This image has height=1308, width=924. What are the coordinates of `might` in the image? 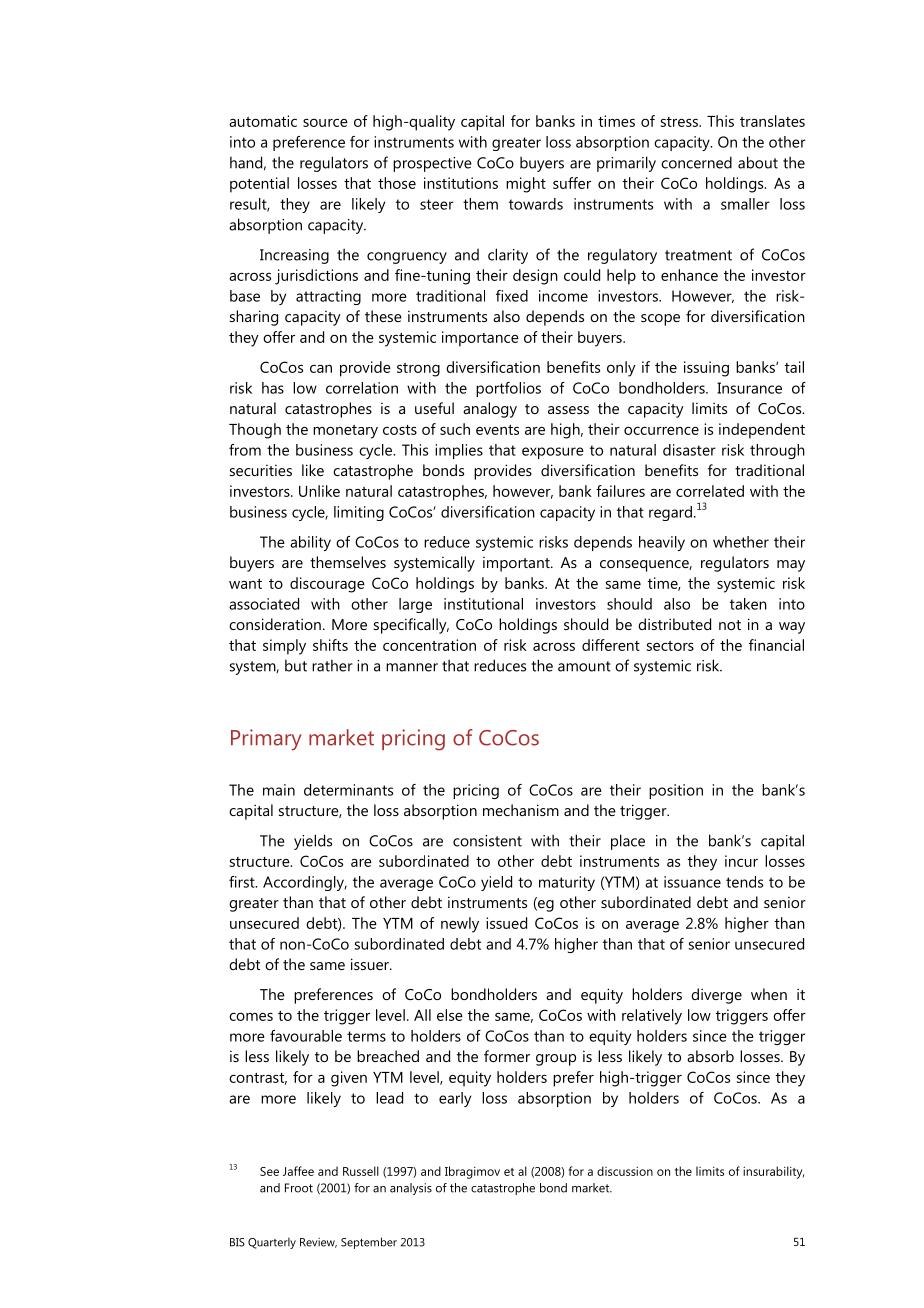 It's located at (526, 185).
